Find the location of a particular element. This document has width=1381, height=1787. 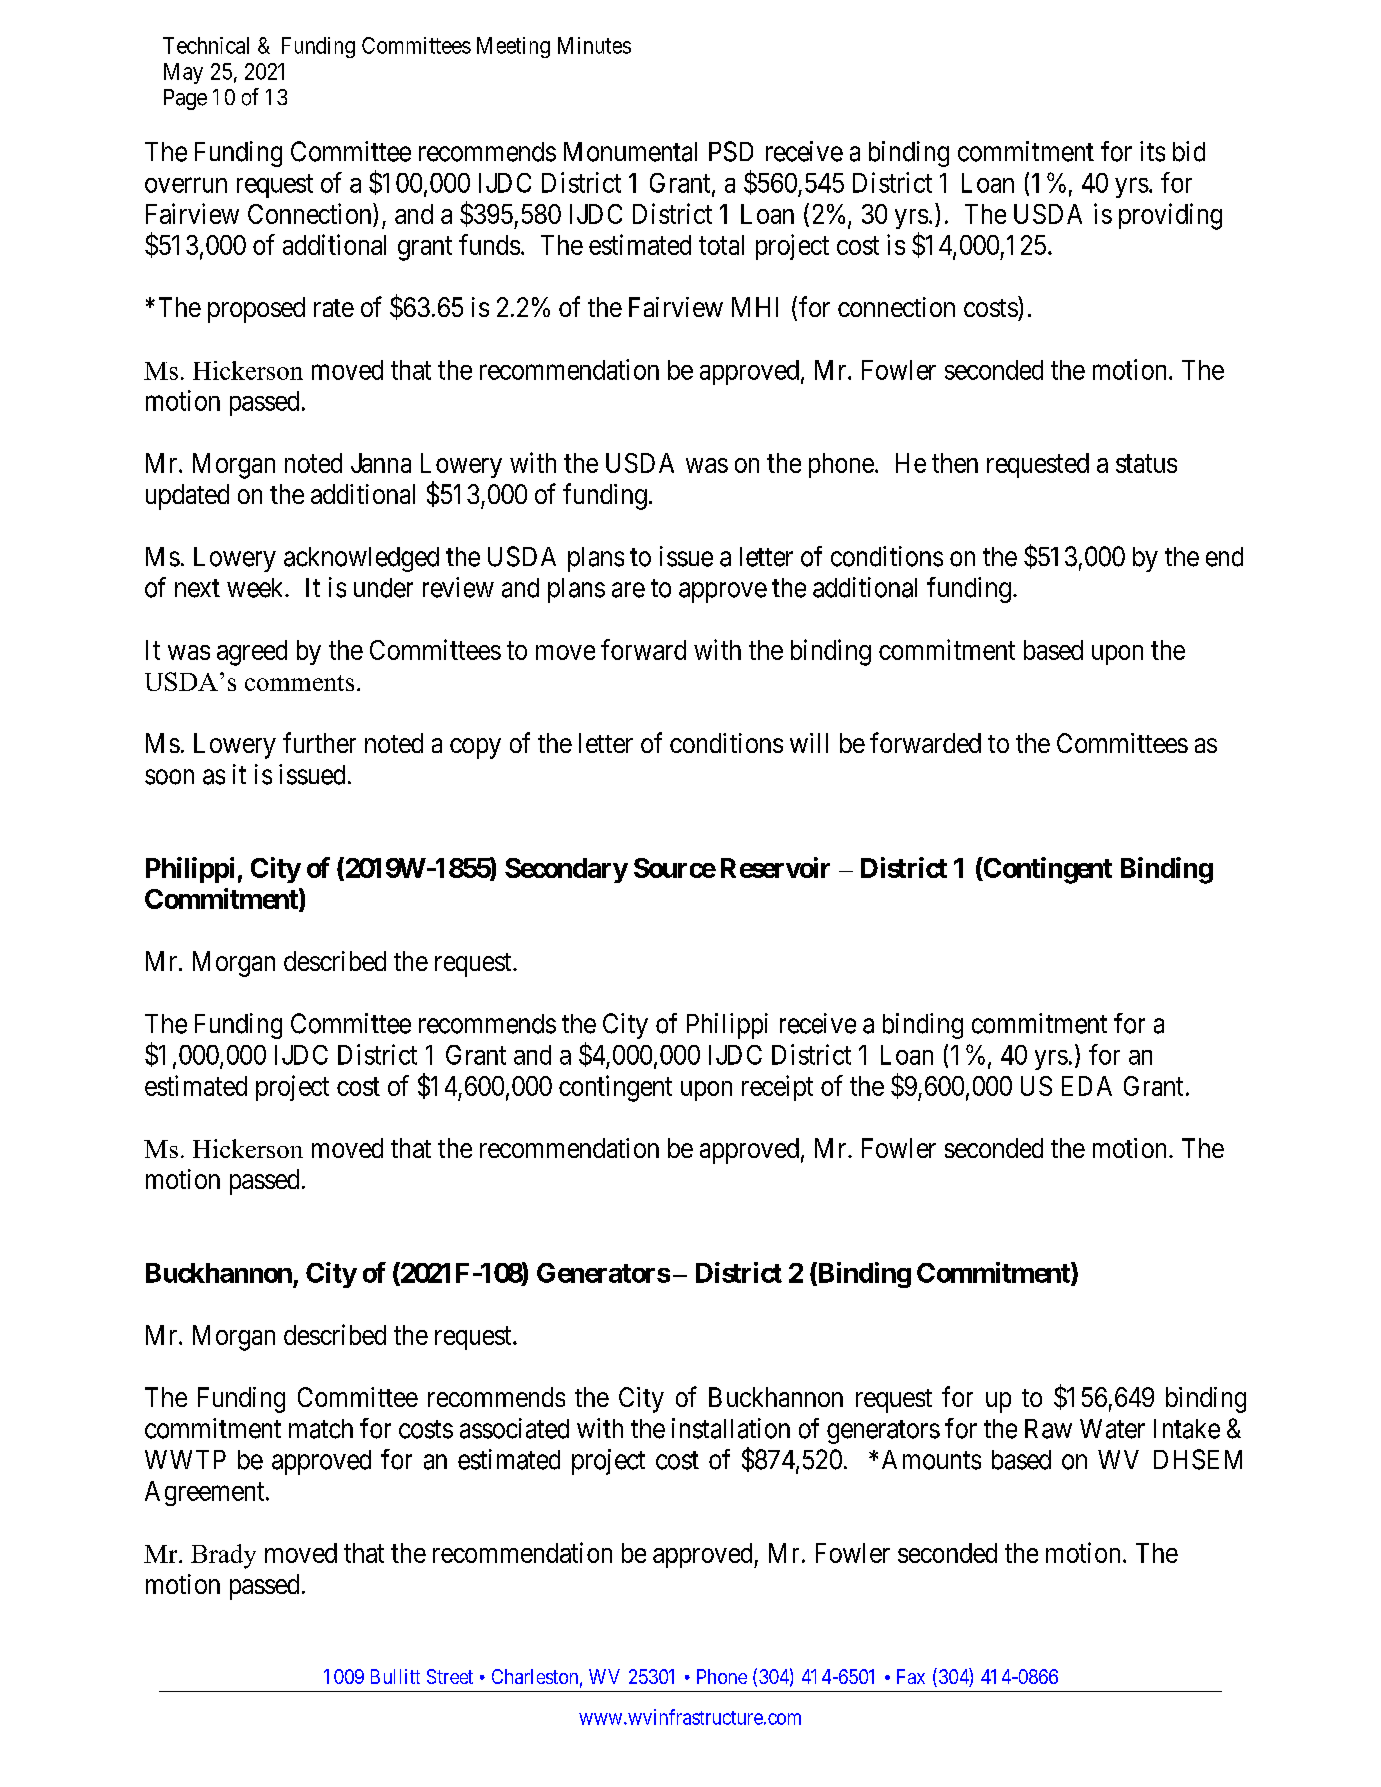

match is located at coordinates (321, 1429).
